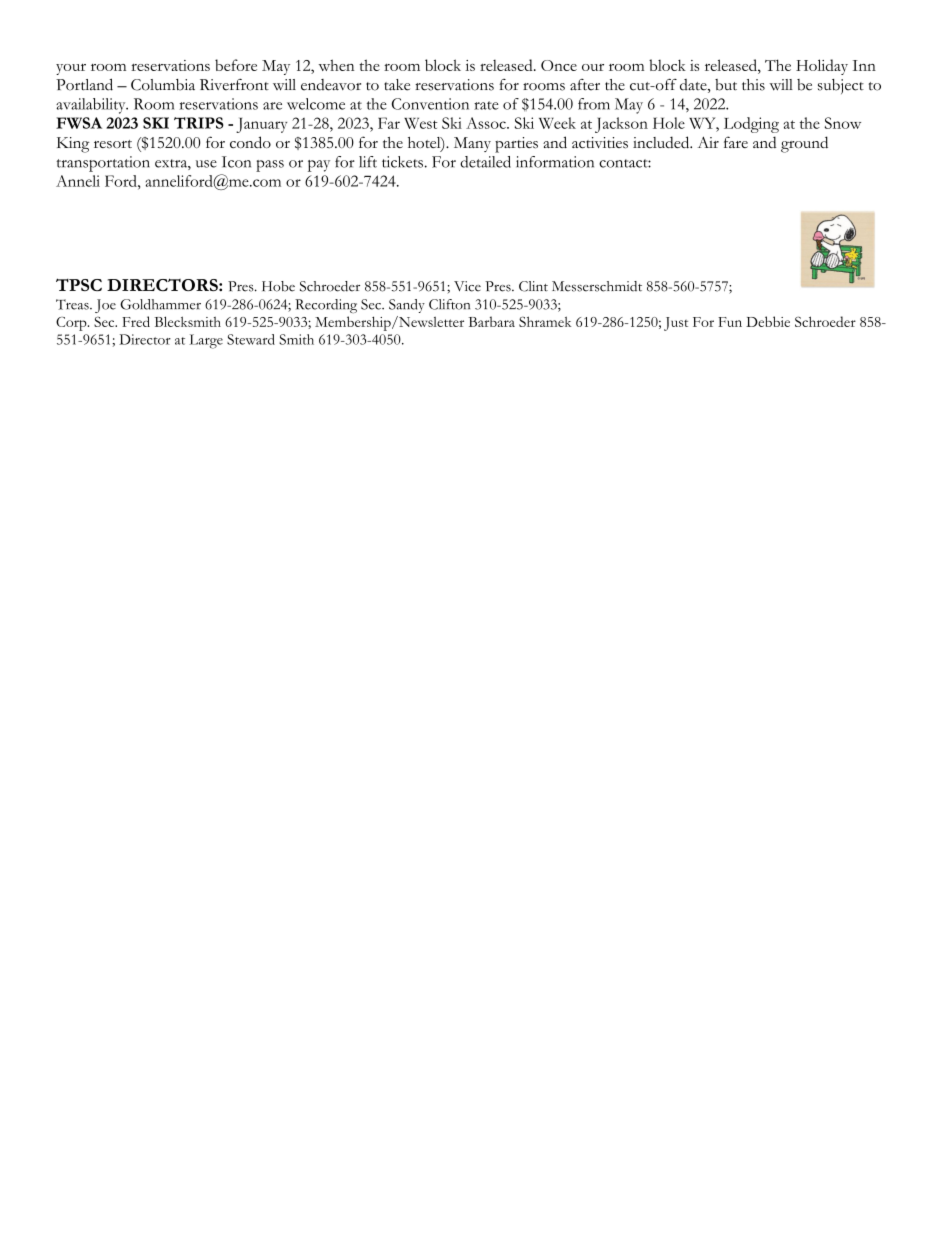  I want to click on take, so click(397, 85).
